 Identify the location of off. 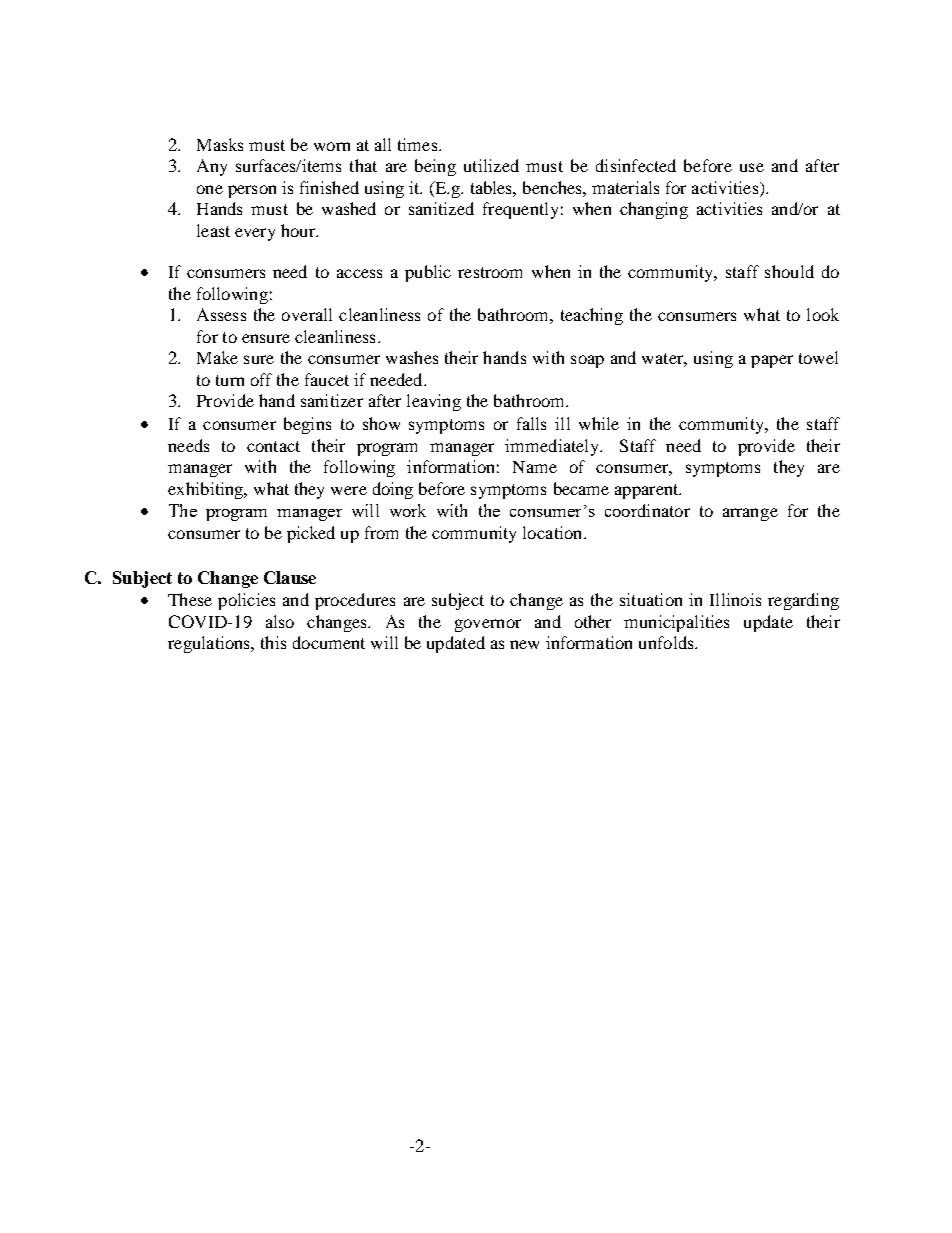
(261, 379).
